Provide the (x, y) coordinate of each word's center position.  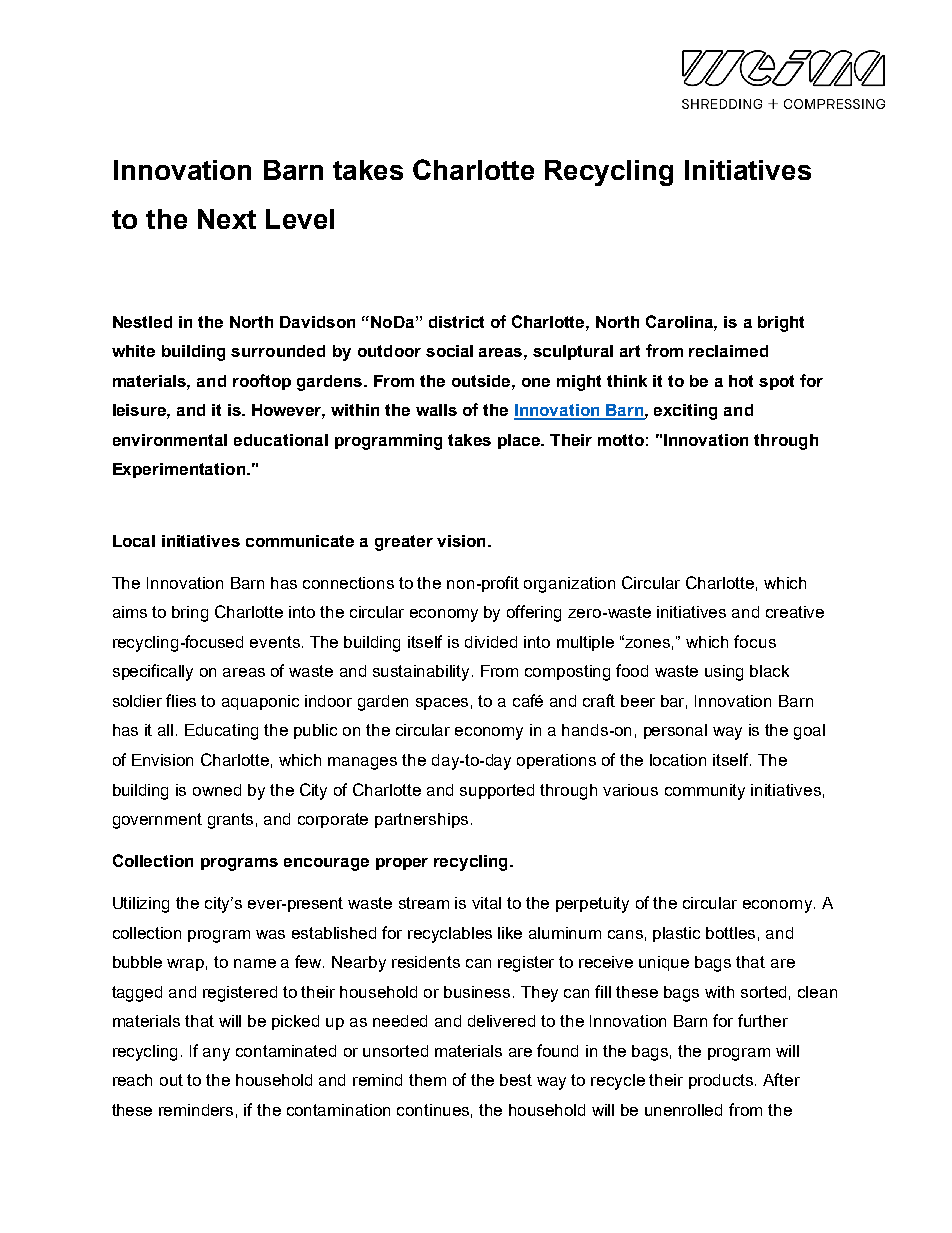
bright (781, 324)
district (456, 322)
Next (227, 219)
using (724, 673)
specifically (153, 672)
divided (491, 642)
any (216, 1054)
